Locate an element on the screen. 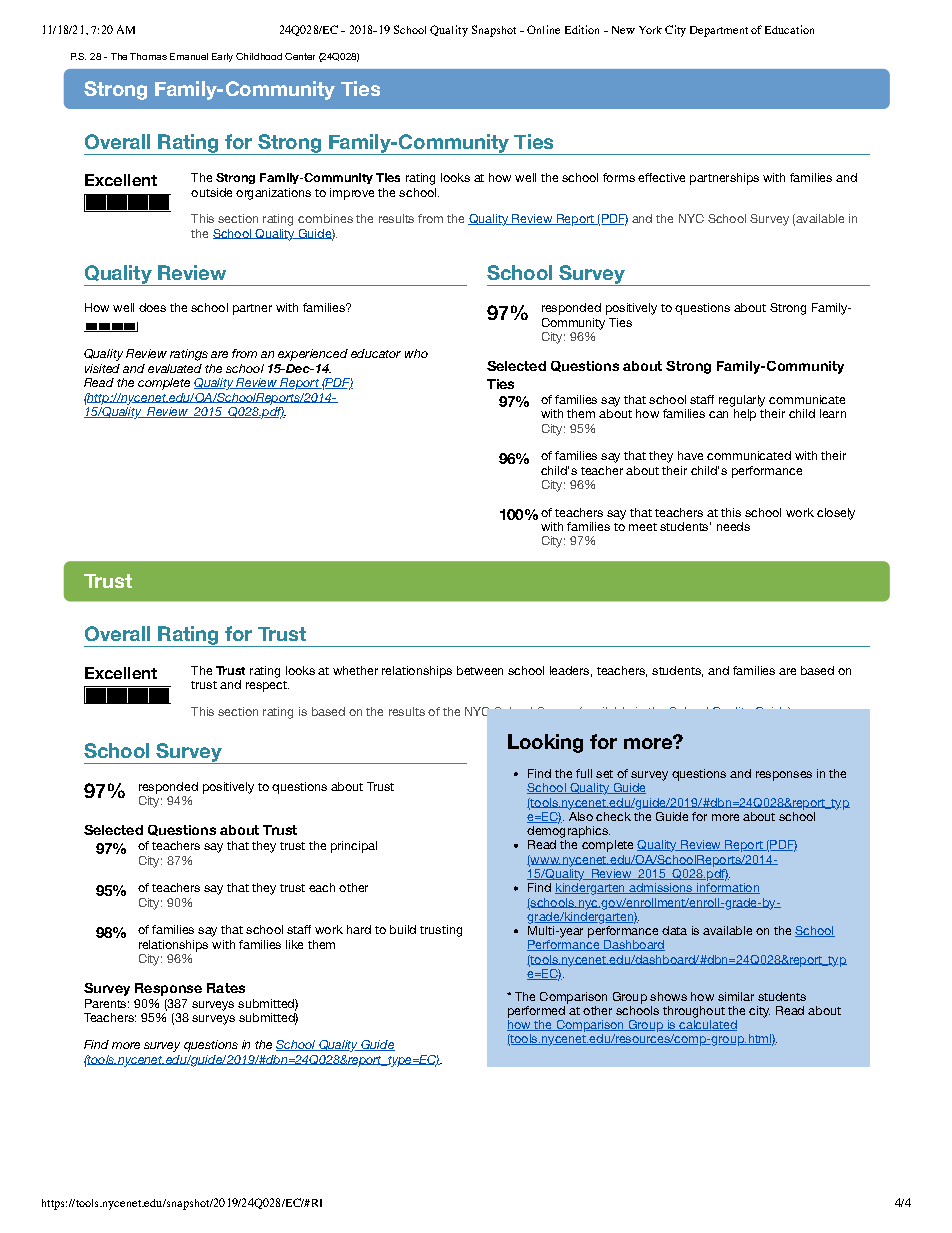 This screenshot has width=952, height=1233. help is located at coordinates (745, 415).
